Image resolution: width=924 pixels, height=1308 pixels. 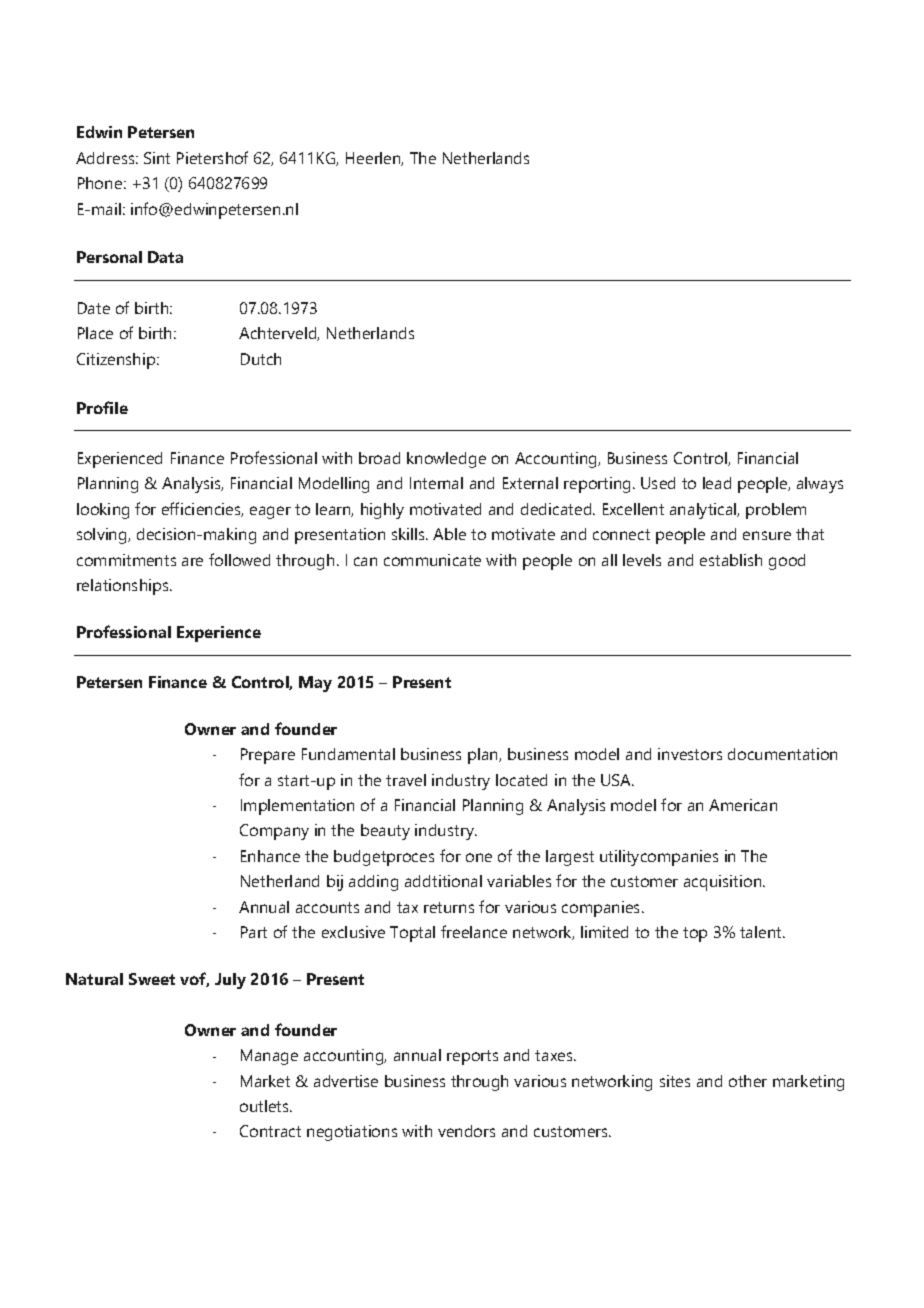 I want to click on lead, so click(x=717, y=483).
